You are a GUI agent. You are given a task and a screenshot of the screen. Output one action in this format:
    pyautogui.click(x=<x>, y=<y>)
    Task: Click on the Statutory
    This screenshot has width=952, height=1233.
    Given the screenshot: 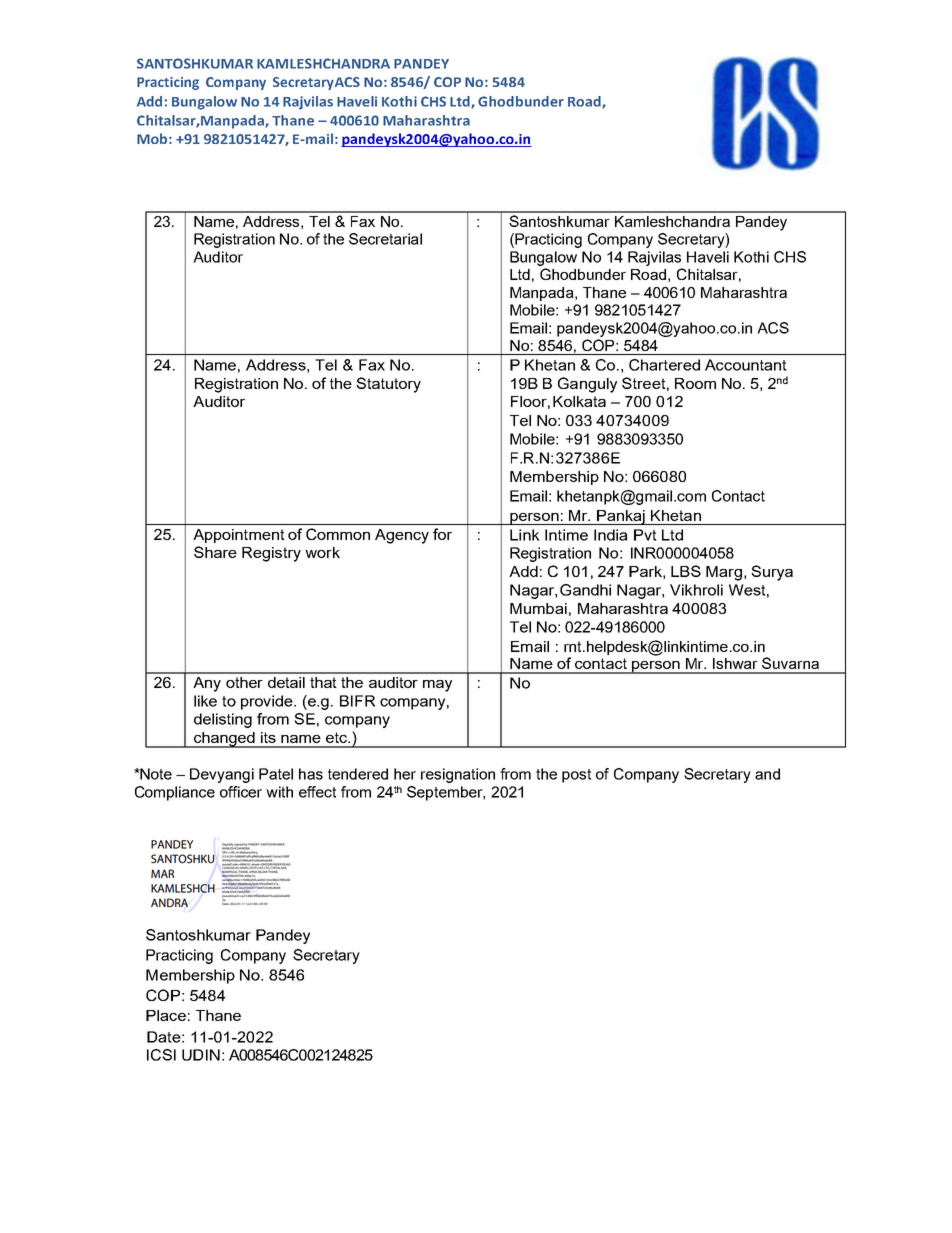 What is the action you would take?
    pyautogui.click(x=388, y=385)
